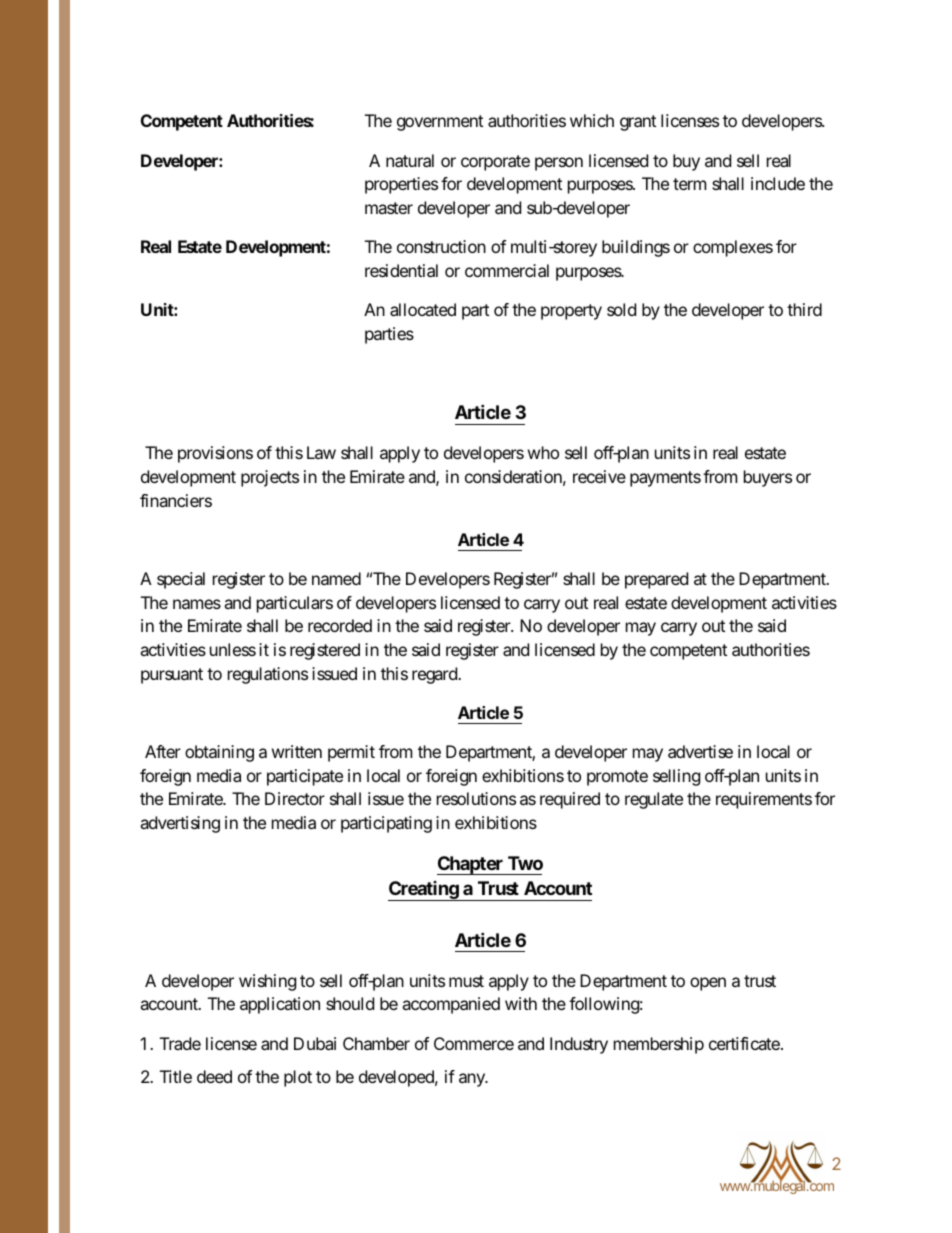  What do you see at coordinates (197, 604) in the screenshot?
I see `names` at bounding box center [197, 604].
